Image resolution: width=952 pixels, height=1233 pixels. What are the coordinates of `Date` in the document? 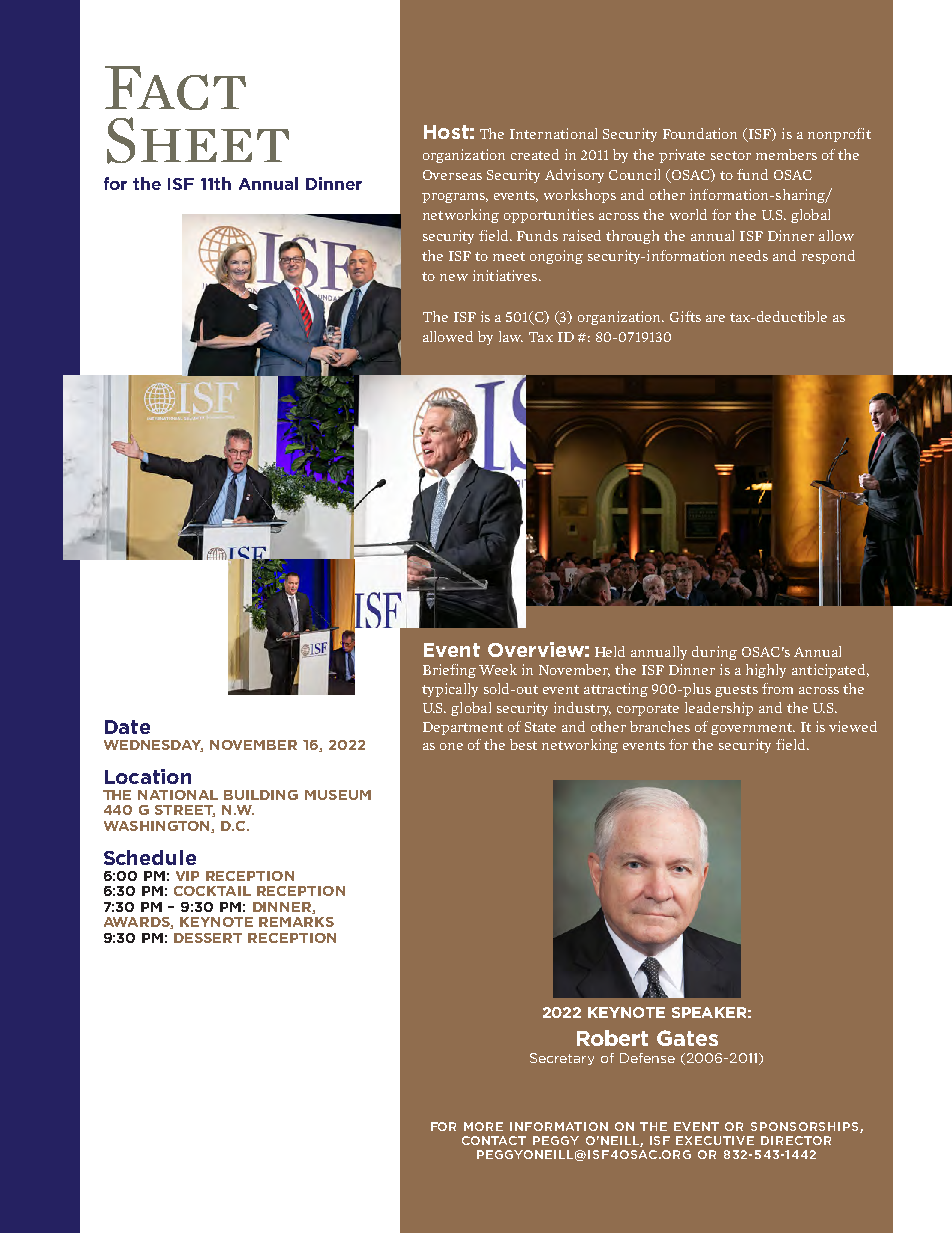 It's located at (127, 727).
